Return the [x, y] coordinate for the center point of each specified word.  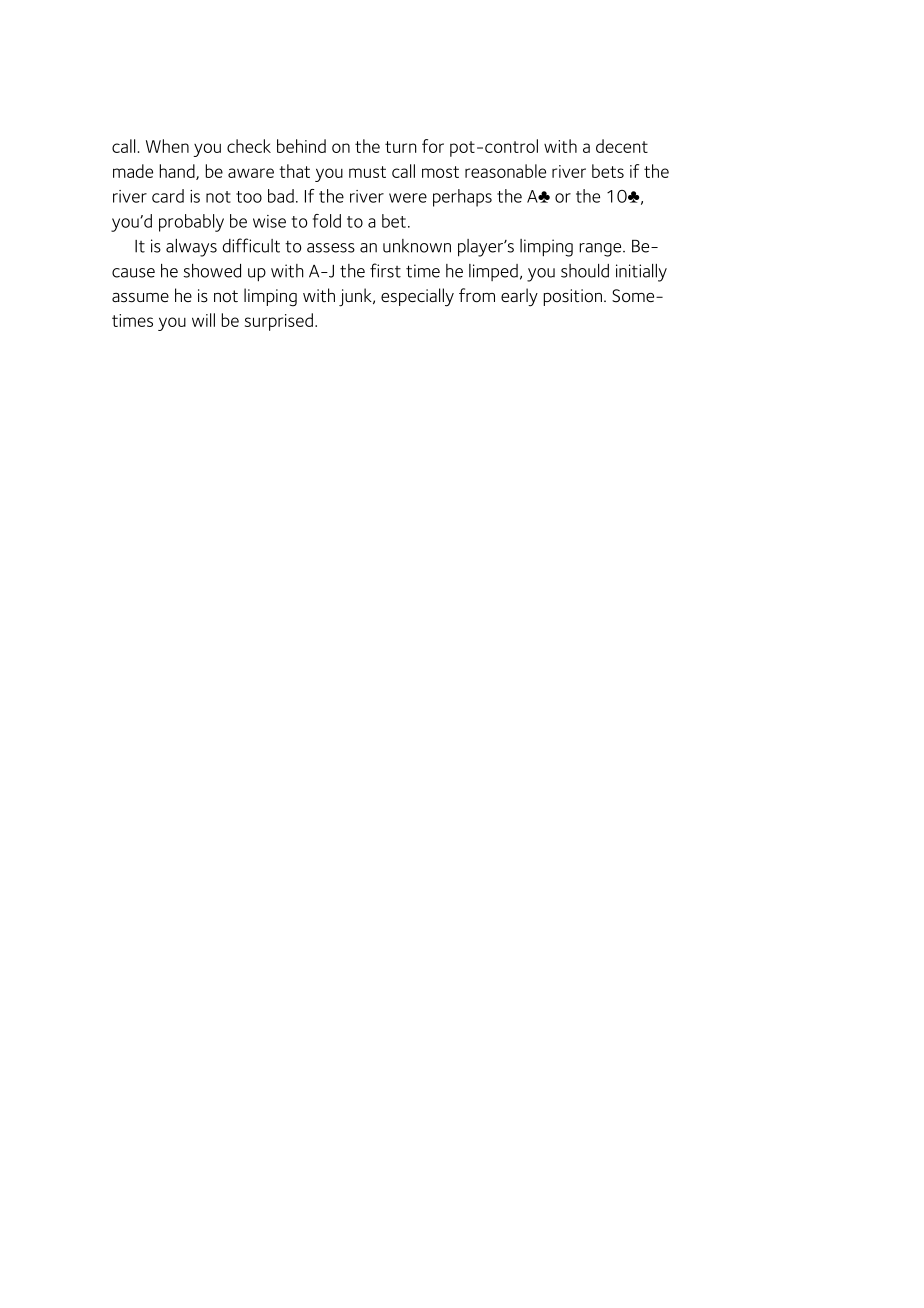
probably [191, 223]
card [168, 196]
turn [401, 147]
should [585, 271]
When [167, 146]
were [408, 198]
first [385, 270]
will [203, 320]
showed [212, 271]
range [601, 250]
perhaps [462, 198]
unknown [417, 246]
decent [622, 146]
